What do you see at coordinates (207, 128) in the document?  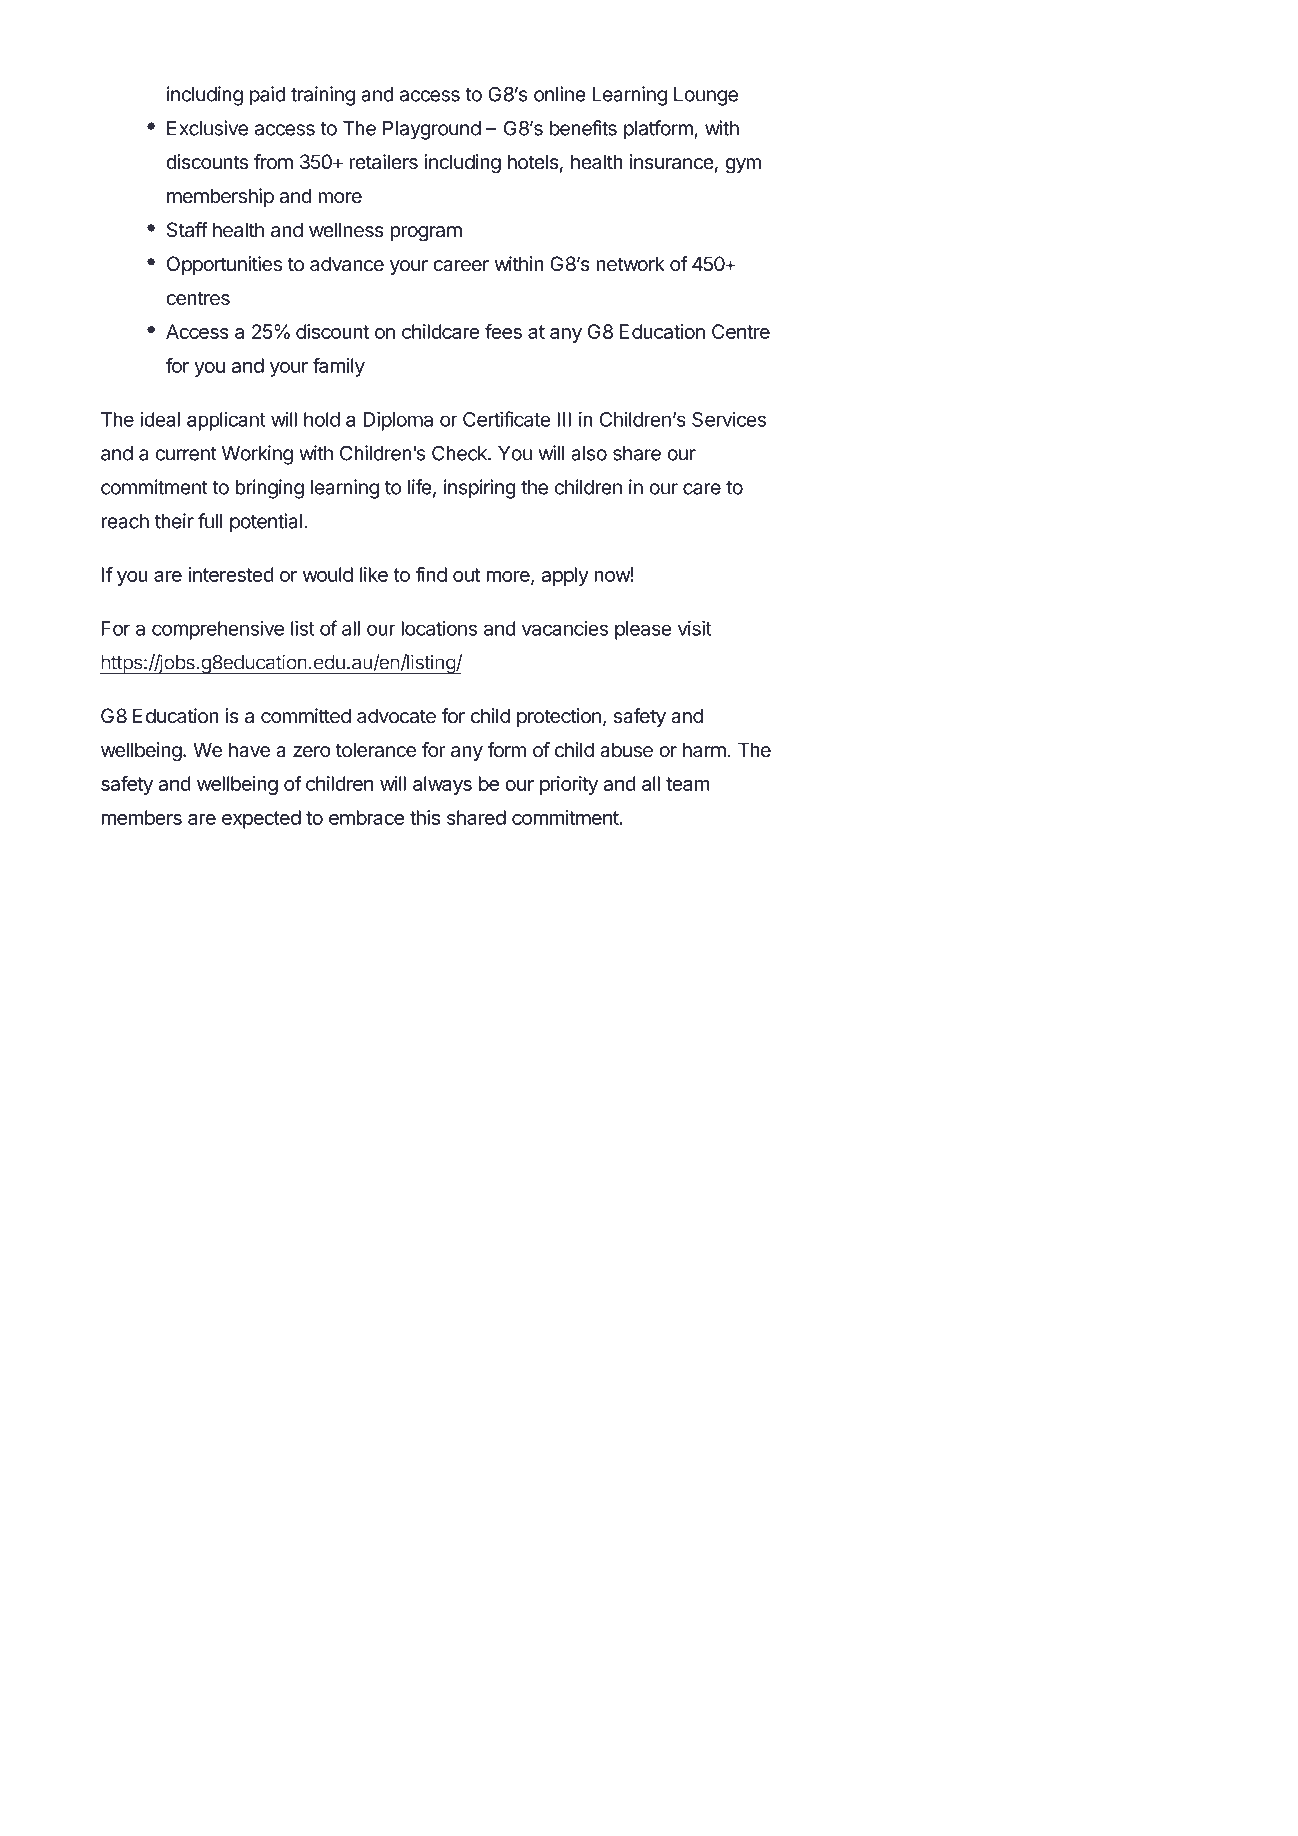 I see `Exclusive` at bounding box center [207, 128].
